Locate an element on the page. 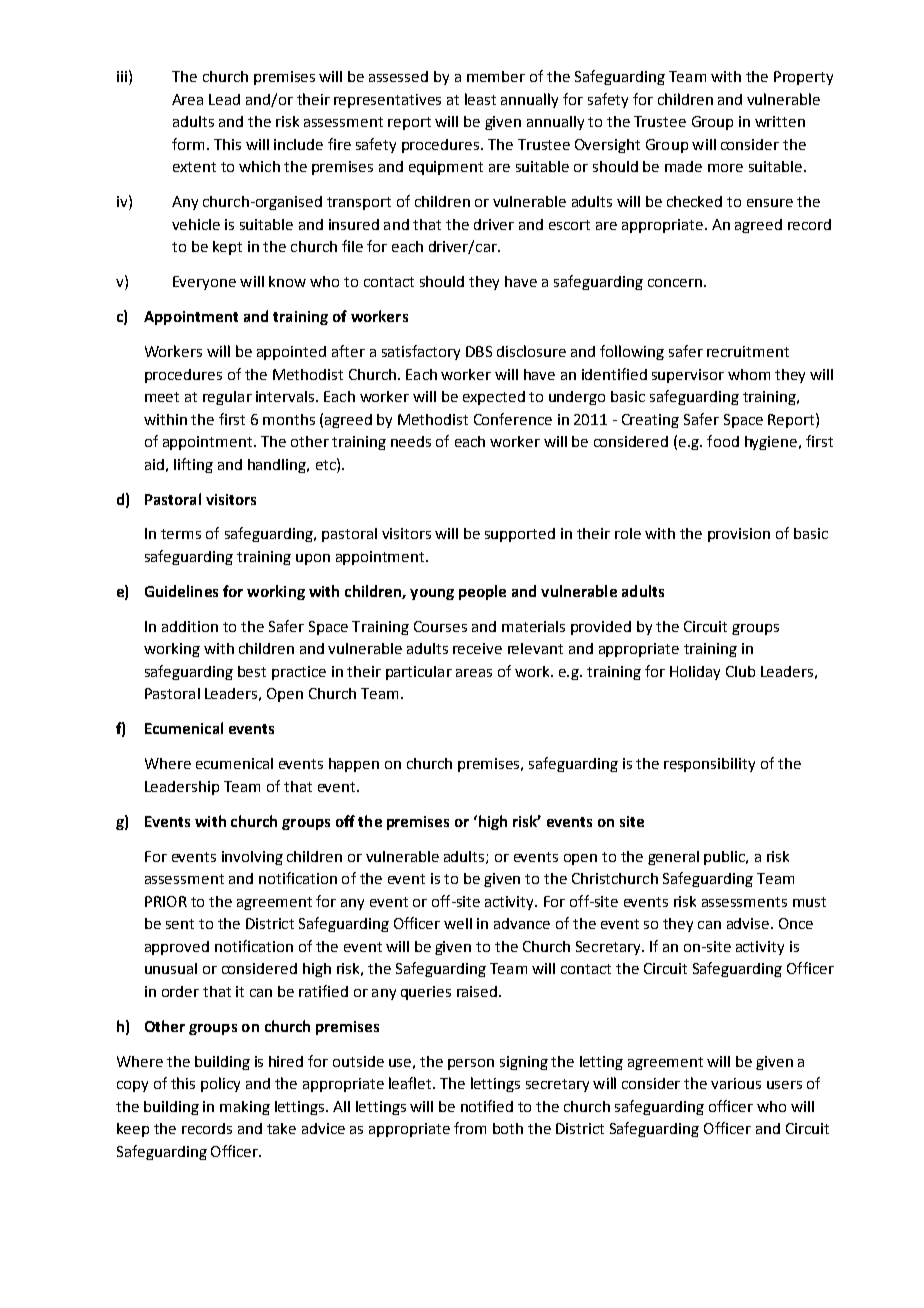 The image size is (924, 1308). provision is located at coordinates (739, 535).
